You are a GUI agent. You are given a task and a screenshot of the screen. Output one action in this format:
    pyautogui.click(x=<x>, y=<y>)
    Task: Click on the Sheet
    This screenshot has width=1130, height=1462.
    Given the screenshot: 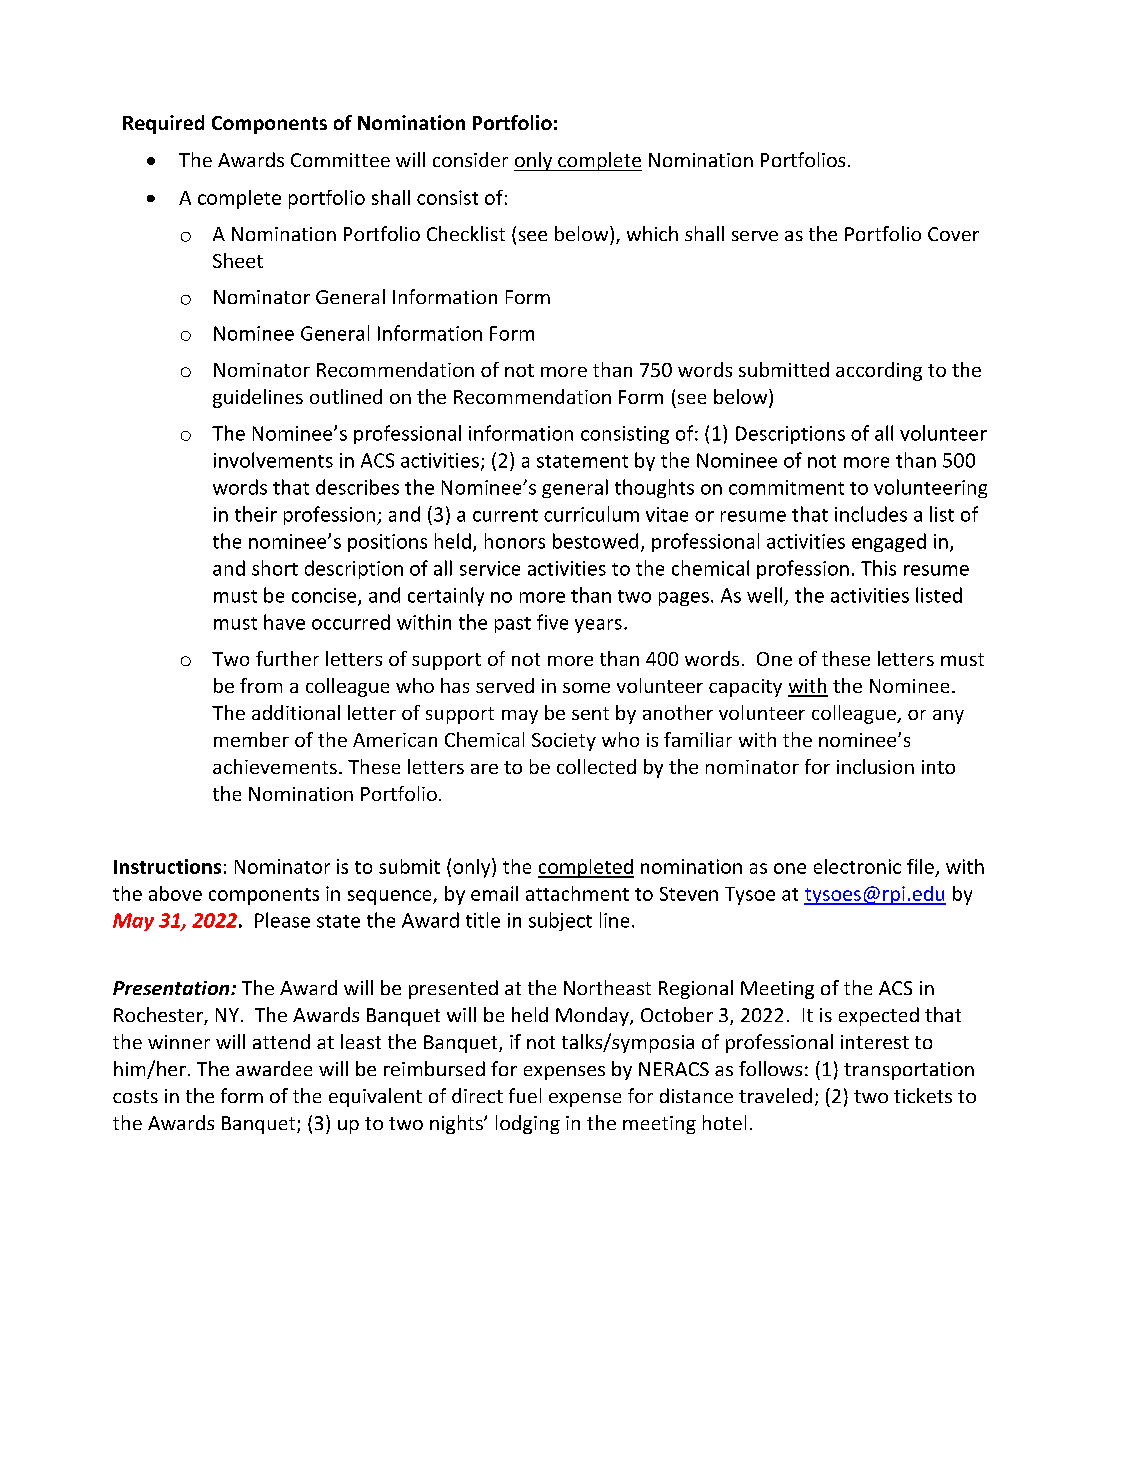 What is the action you would take?
    pyautogui.click(x=238, y=260)
